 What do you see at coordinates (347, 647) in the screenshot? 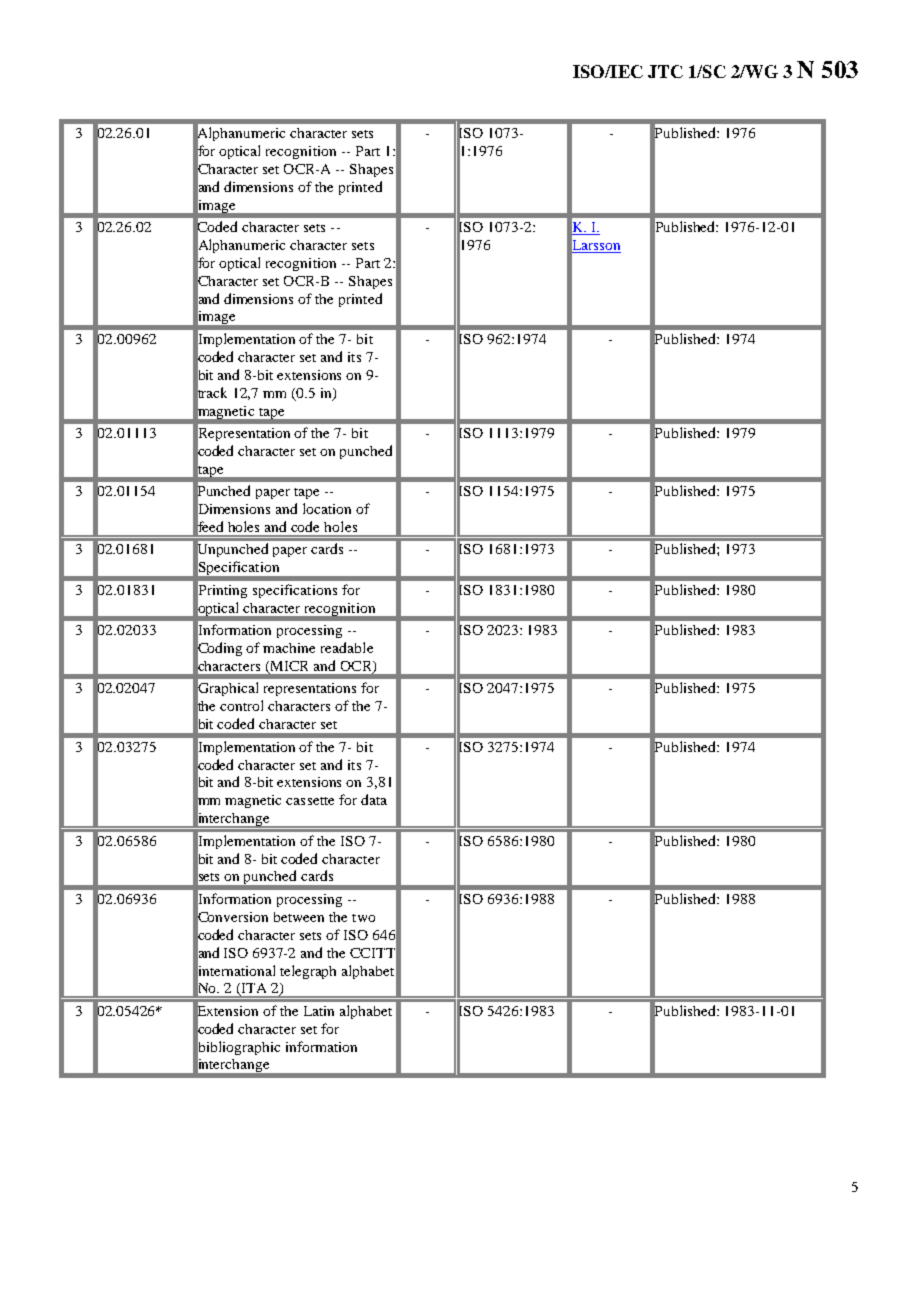
I see `readable` at bounding box center [347, 647].
